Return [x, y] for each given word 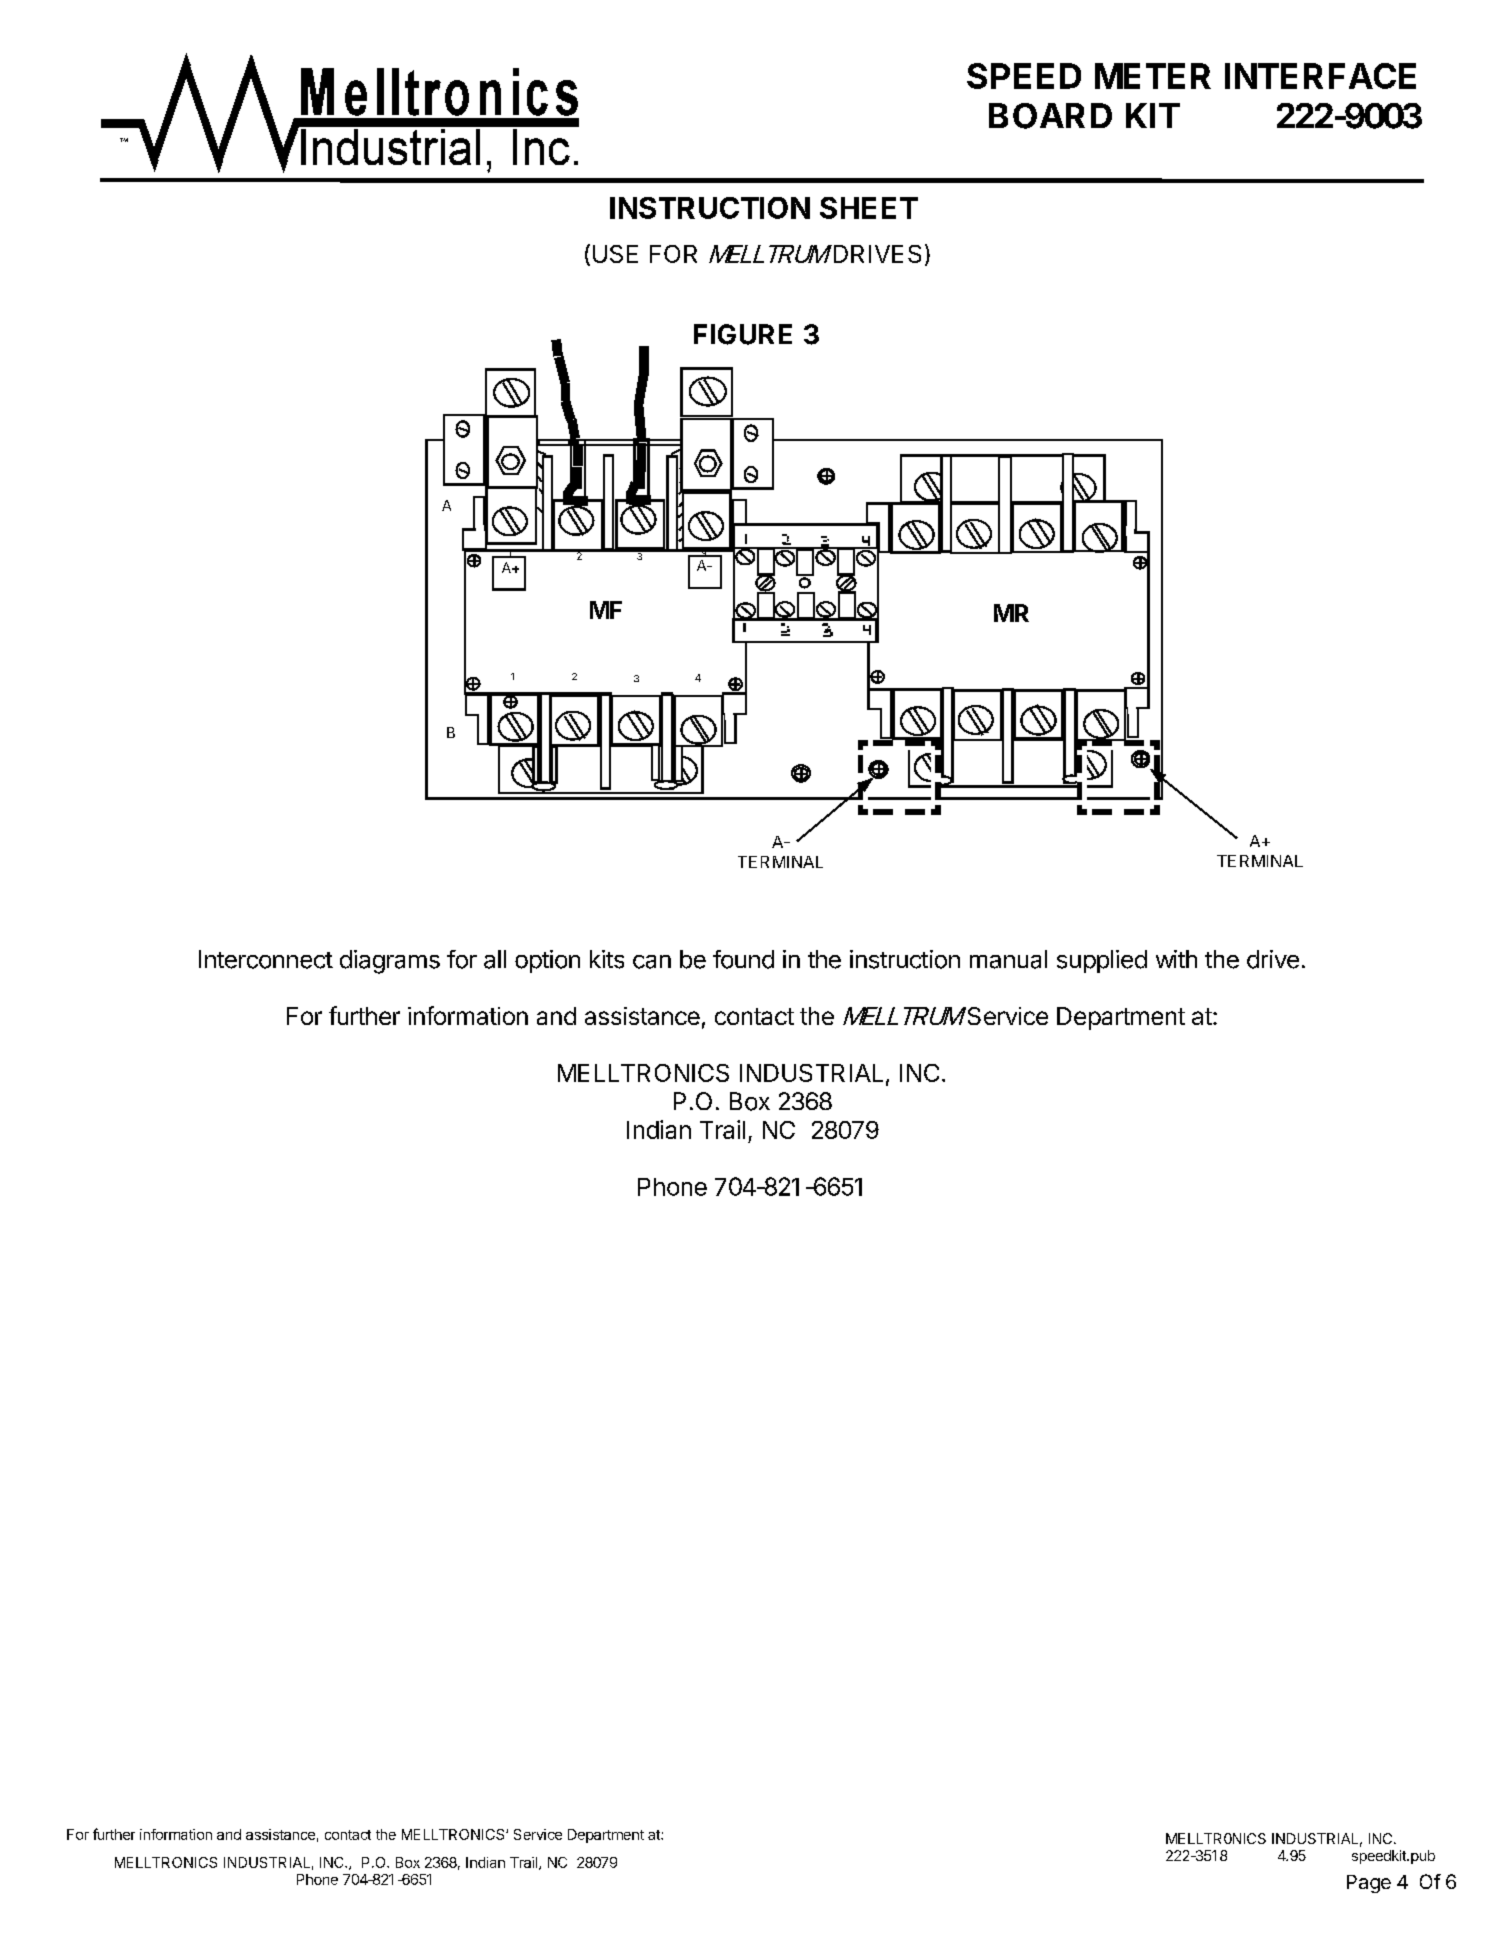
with [1176, 959]
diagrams [390, 962]
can [652, 962]
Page [1369, 1884]
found [743, 959]
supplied [1102, 961]
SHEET [869, 208]
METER [1153, 76]
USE [615, 254]
